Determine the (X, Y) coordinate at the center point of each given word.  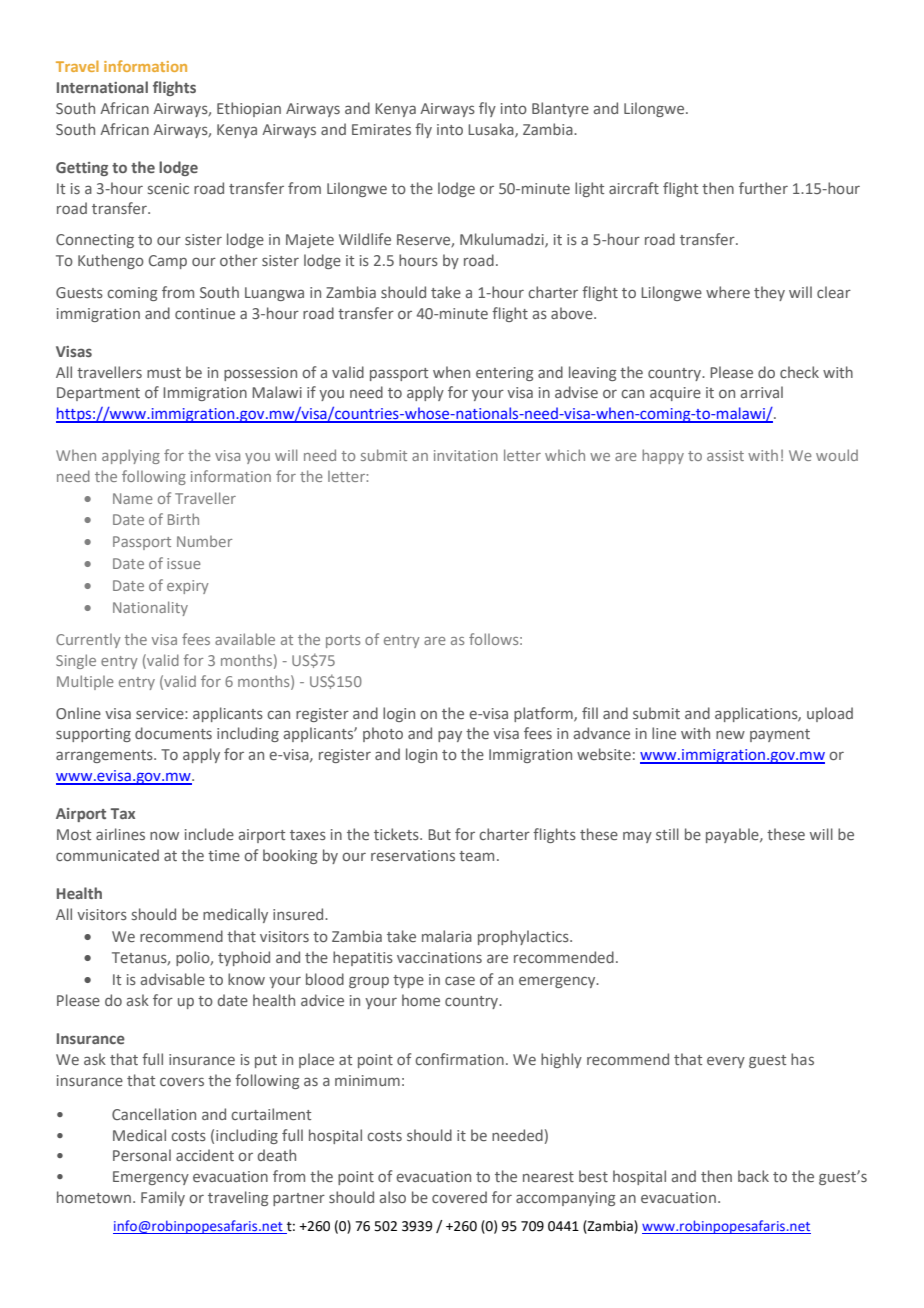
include (209, 834)
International (102, 87)
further (763, 188)
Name (133, 498)
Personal (142, 1155)
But (439, 834)
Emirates (381, 129)
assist (725, 455)
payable (733, 835)
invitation (466, 455)
